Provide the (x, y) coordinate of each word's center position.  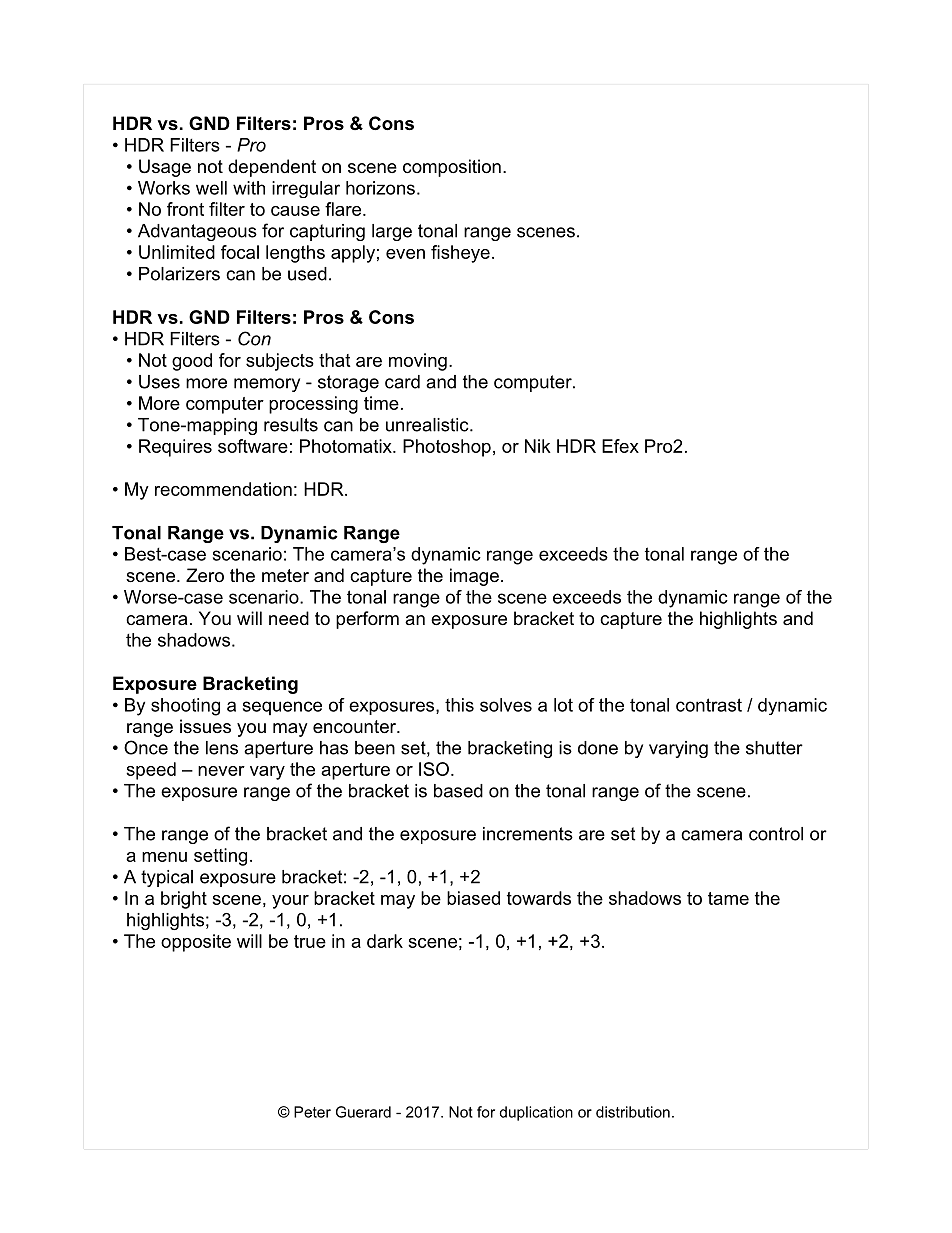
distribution (633, 1112)
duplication (536, 1113)
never (221, 771)
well (211, 188)
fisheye (460, 254)
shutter (774, 748)
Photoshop (447, 448)
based (458, 791)
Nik (538, 446)
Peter (312, 1112)
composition (452, 168)
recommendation (223, 489)
